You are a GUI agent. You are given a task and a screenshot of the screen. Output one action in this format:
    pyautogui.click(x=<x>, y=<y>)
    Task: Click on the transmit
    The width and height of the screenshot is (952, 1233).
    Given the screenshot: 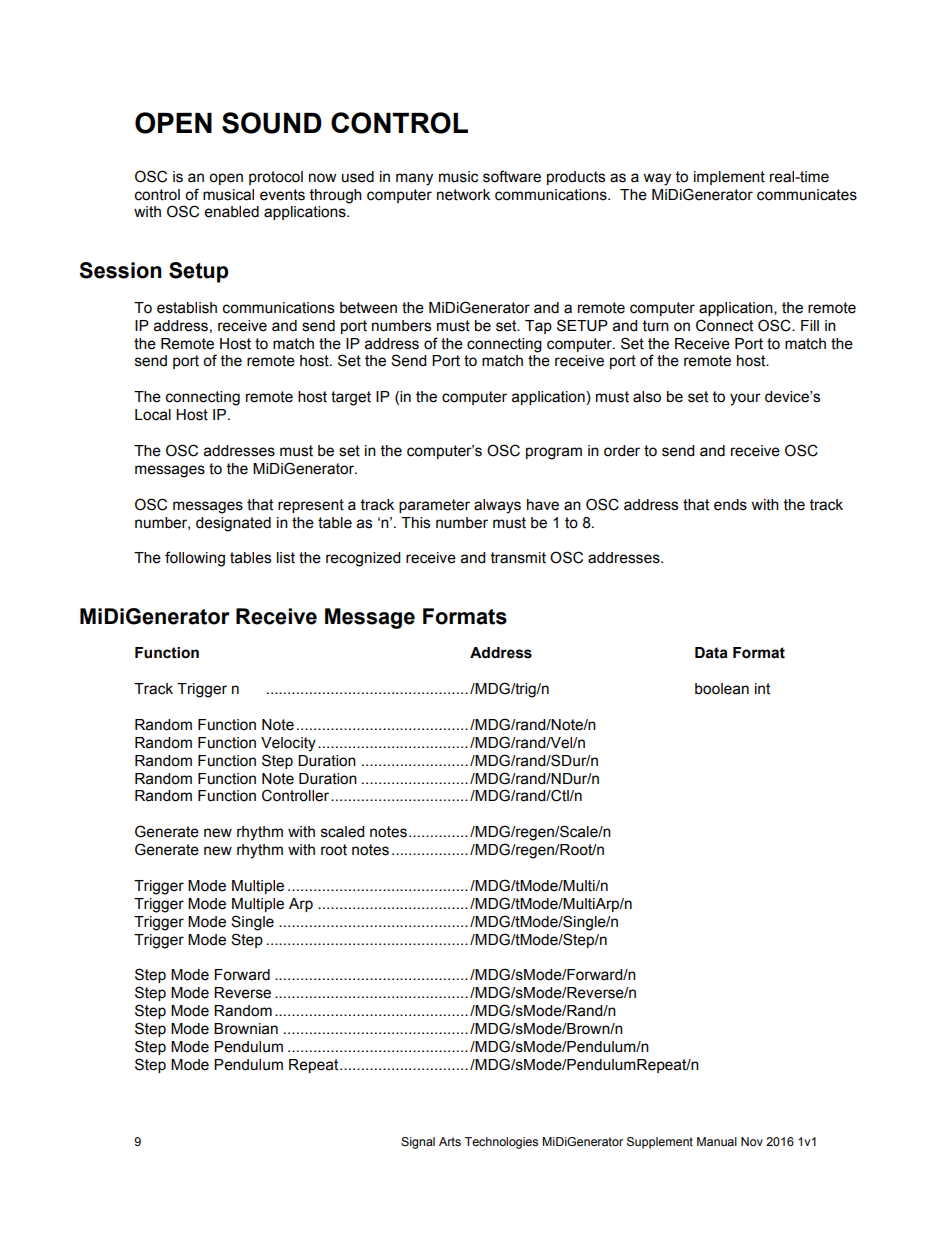 What is the action you would take?
    pyautogui.click(x=518, y=558)
